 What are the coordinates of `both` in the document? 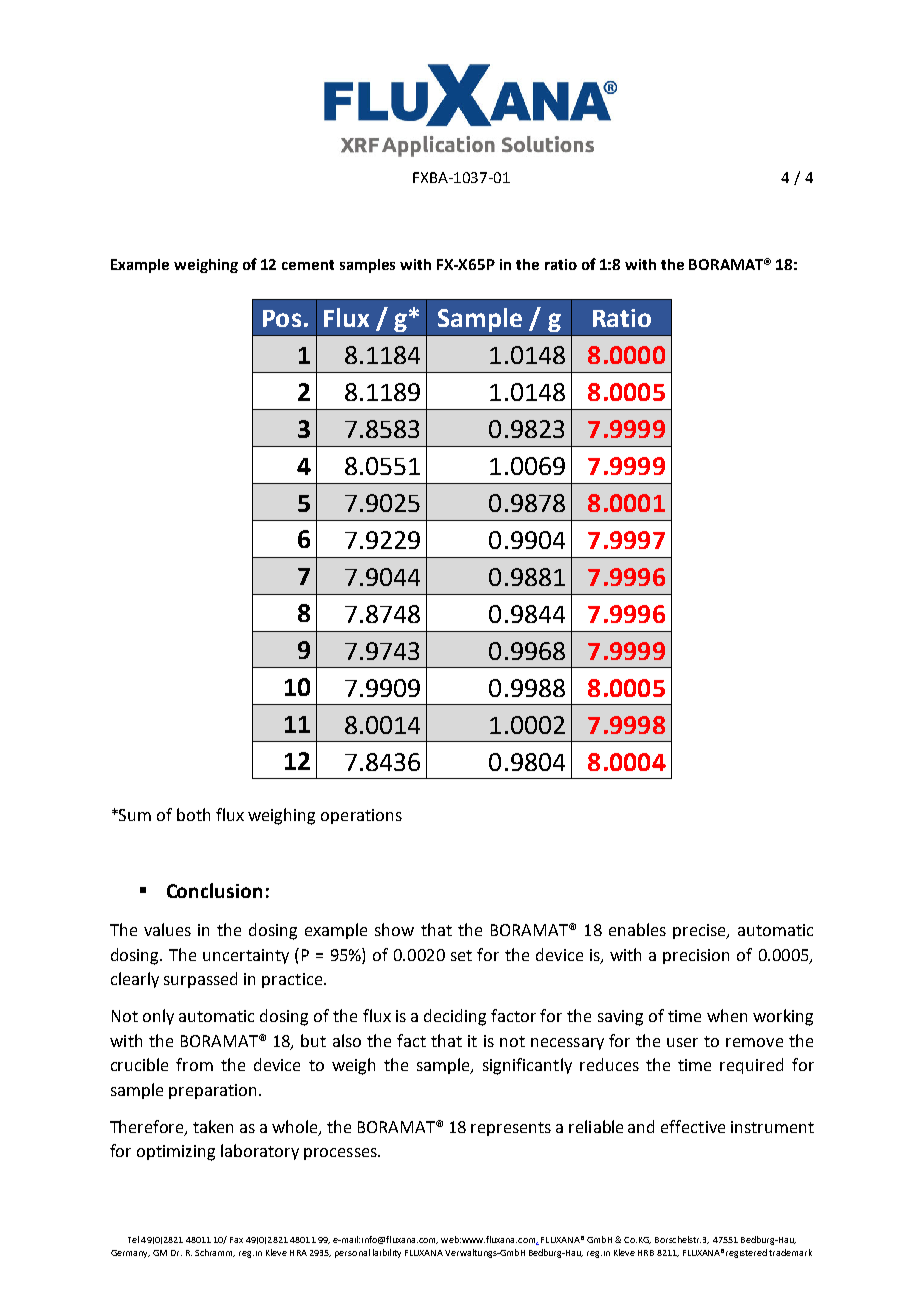 It's located at (193, 814).
